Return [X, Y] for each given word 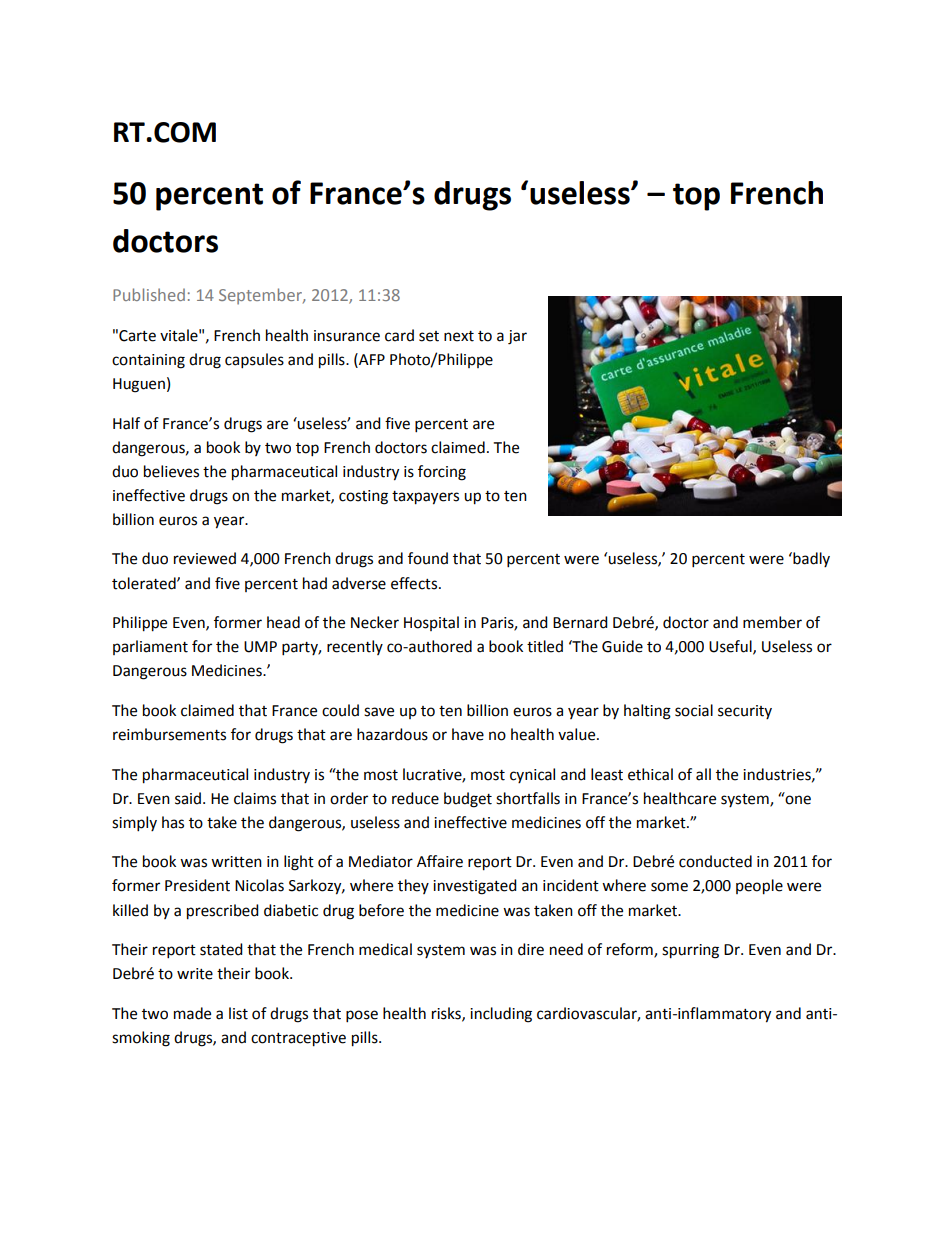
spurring [690, 951]
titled [545, 646]
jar [517, 337]
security [745, 712]
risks [447, 1014]
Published [149, 294]
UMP [260, 647]
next [459, 336]
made [192, 1013]
